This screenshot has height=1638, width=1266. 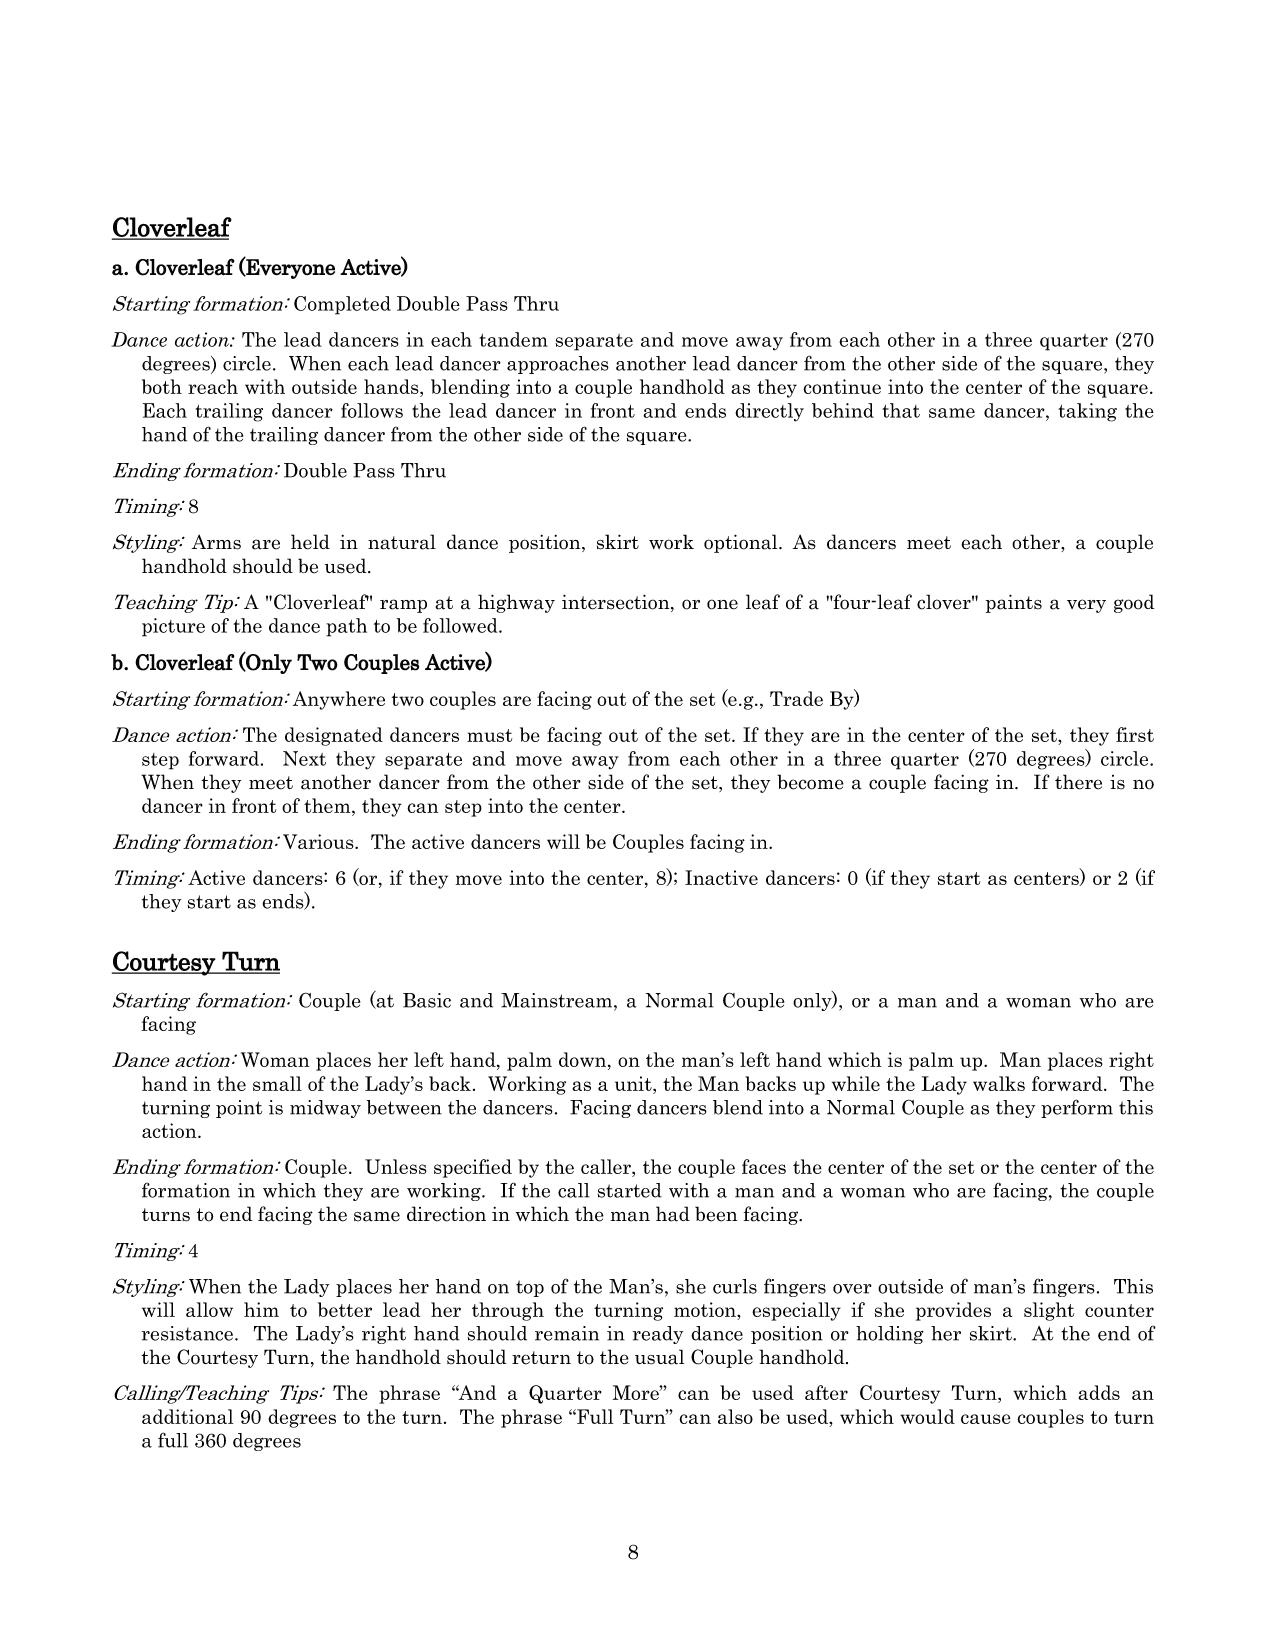 I want to click on there, so click(x=1078, y=782).
